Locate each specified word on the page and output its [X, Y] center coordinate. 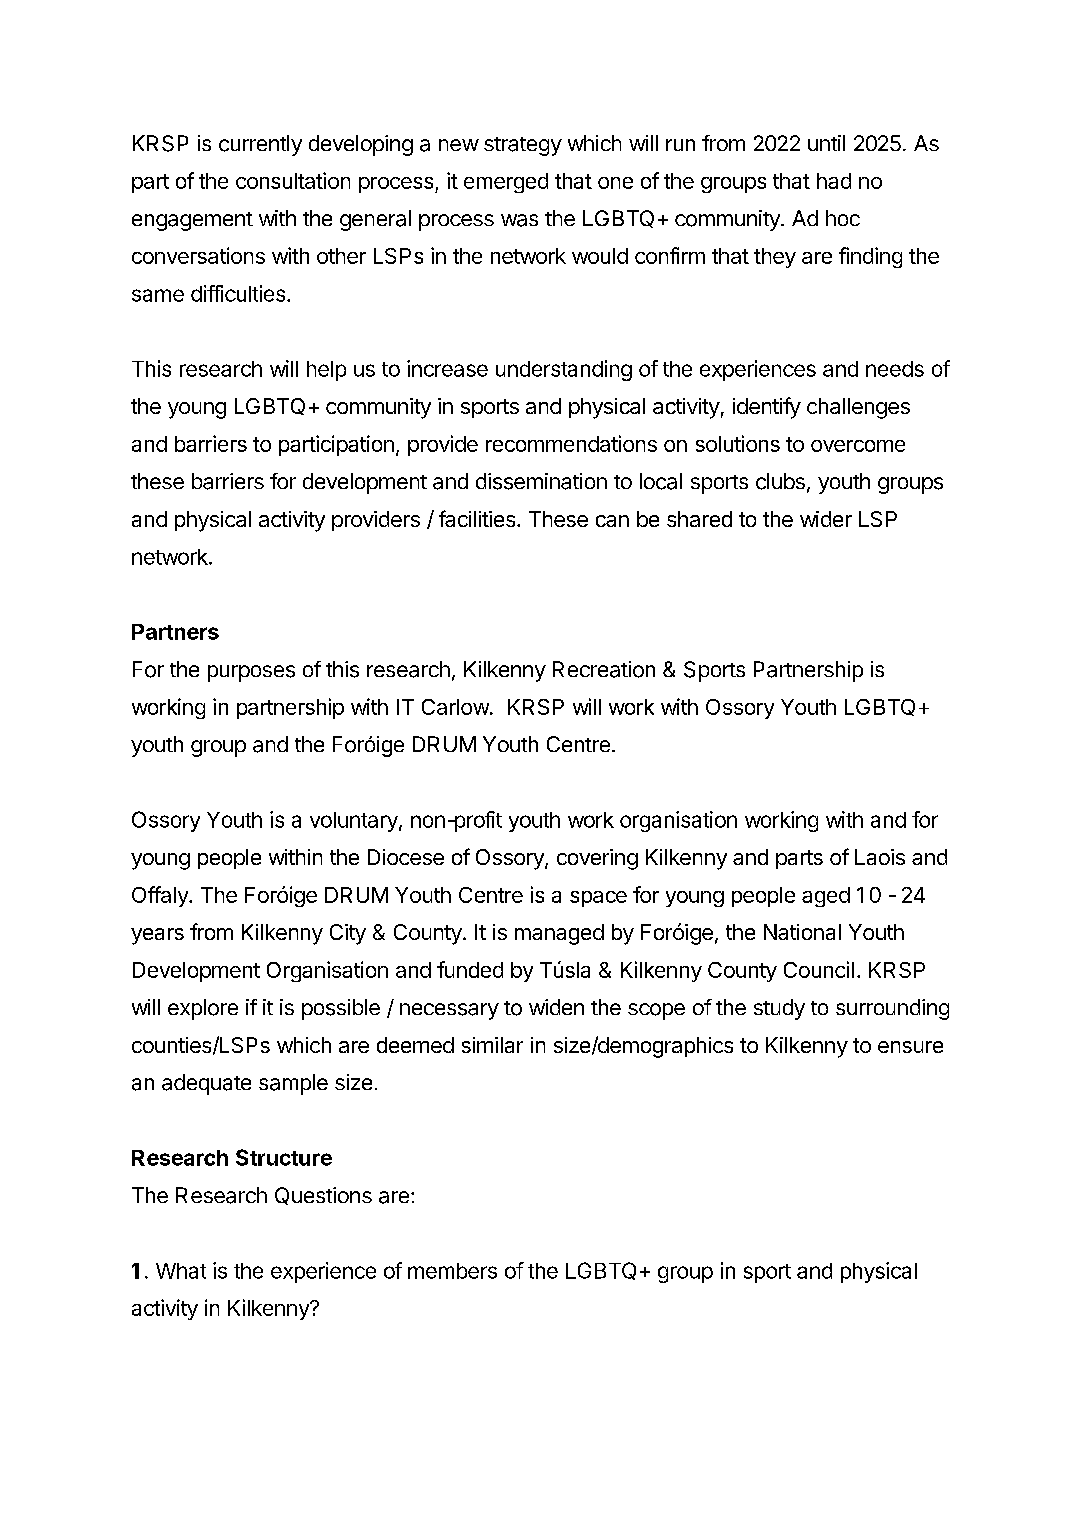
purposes [251, 673]
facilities [478, 518]
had [834, 181]
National [802, 932]
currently [260, 145]
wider [826, 519]
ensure [910, 1047]
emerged [506, 183]
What [181, 1271]
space [598, 899]
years [157, 936]
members [452, 1271]
